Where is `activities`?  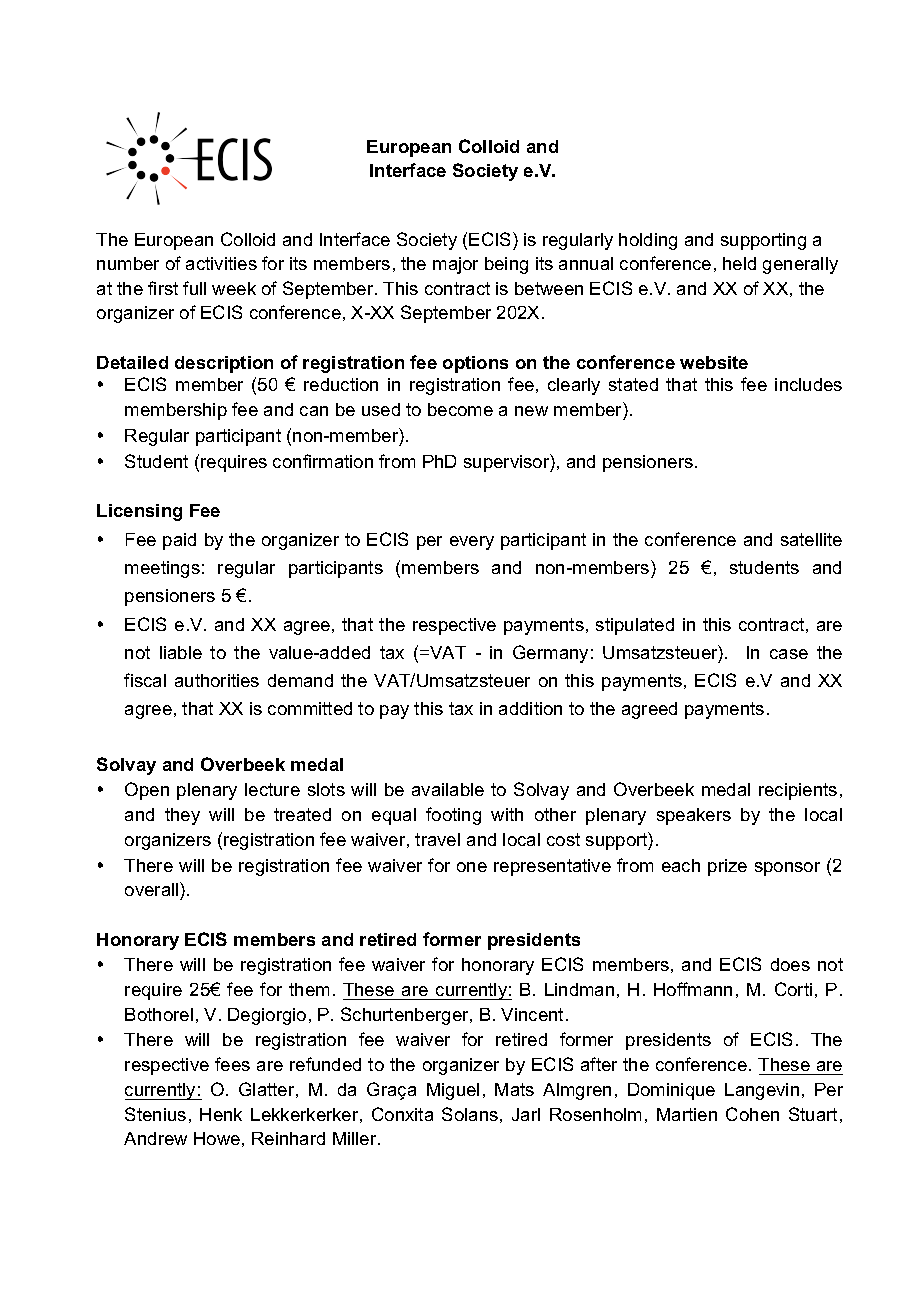
activities is located at coordinates (221, 263).
